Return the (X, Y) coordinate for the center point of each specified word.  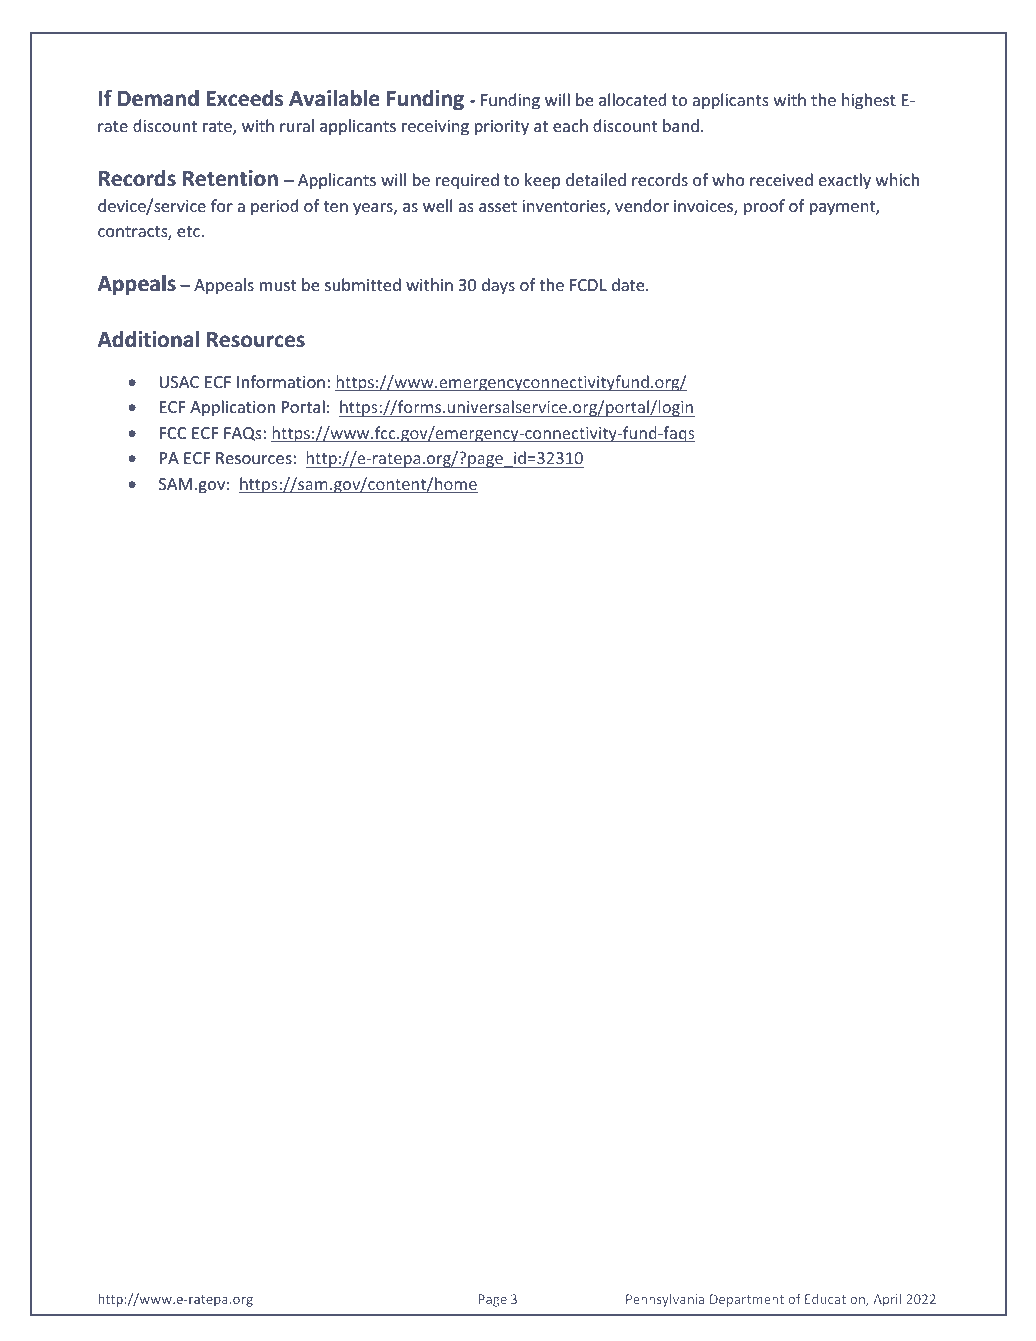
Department (747, 1300)
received (781, 179)
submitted (363, 284)
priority (502, 128)
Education (836, 1300)
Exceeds (245, 98)
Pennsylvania (665, 1300)
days (498, 286)
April (887, 1300)
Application (232, 408)
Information (281, 381)
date (629, 284)
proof (764, 207)
